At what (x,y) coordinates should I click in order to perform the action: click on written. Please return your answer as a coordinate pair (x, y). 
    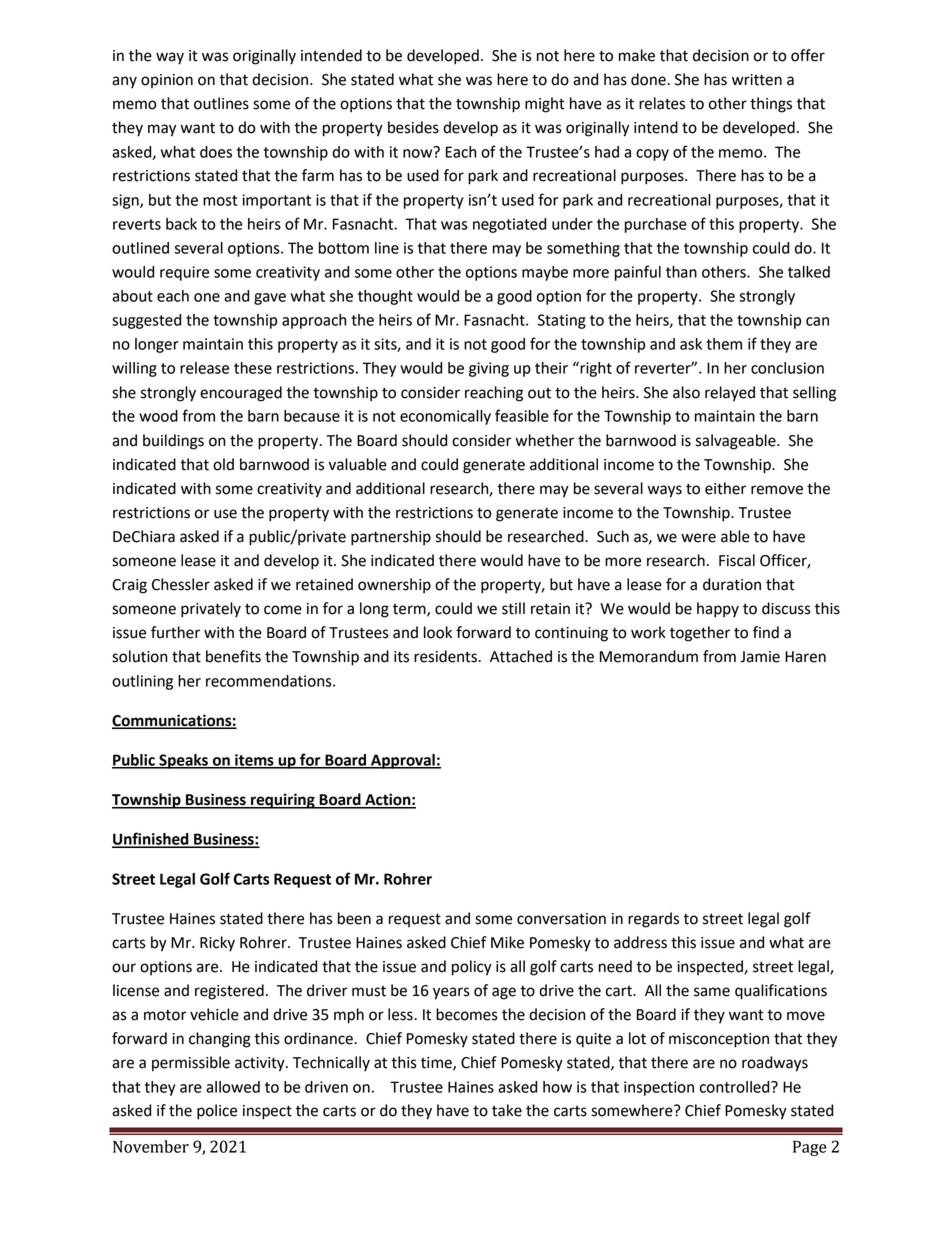
    Looking at the image, I should click on (757, 80).
